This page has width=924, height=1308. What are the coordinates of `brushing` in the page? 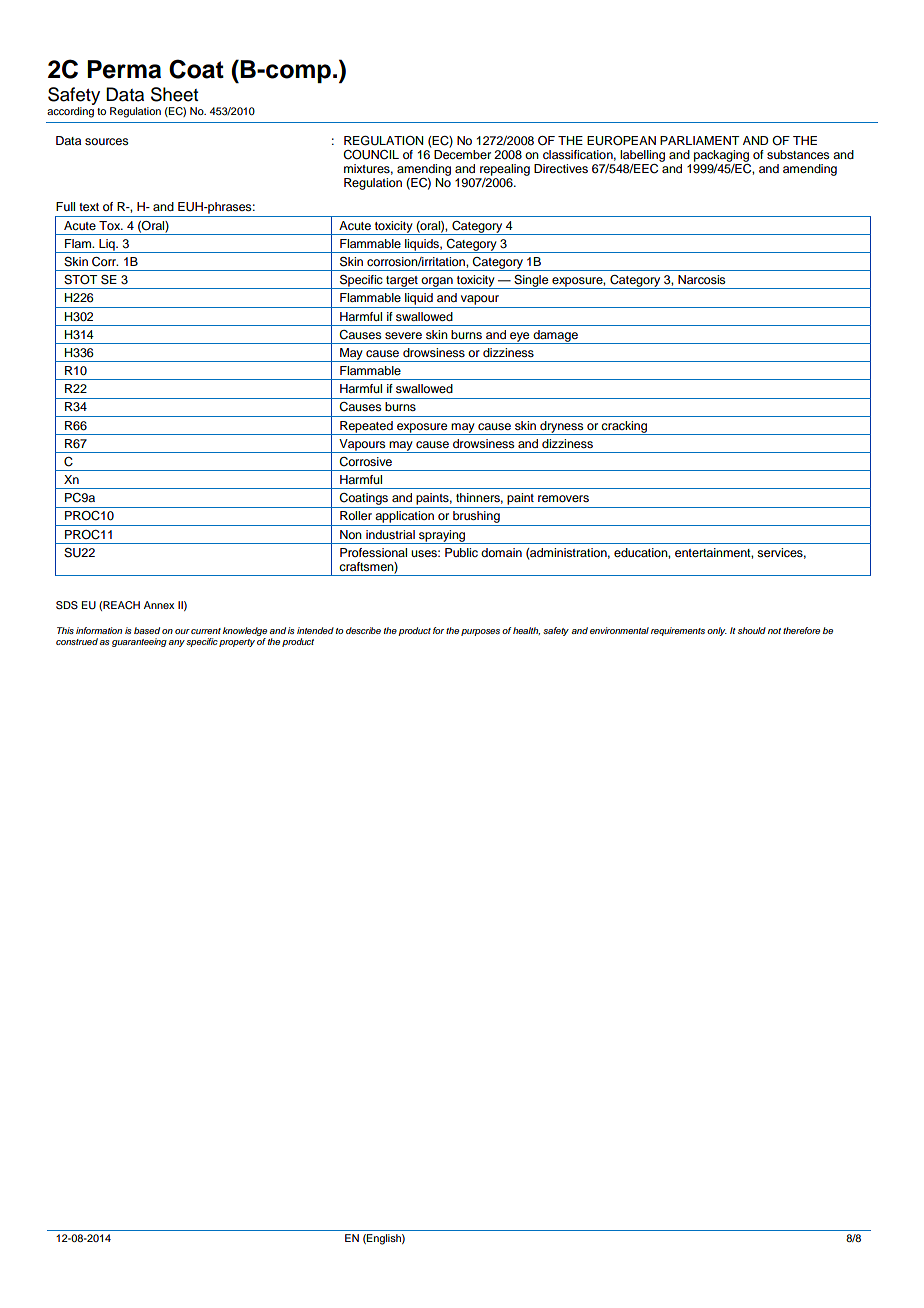 It's located at (476, 518).
